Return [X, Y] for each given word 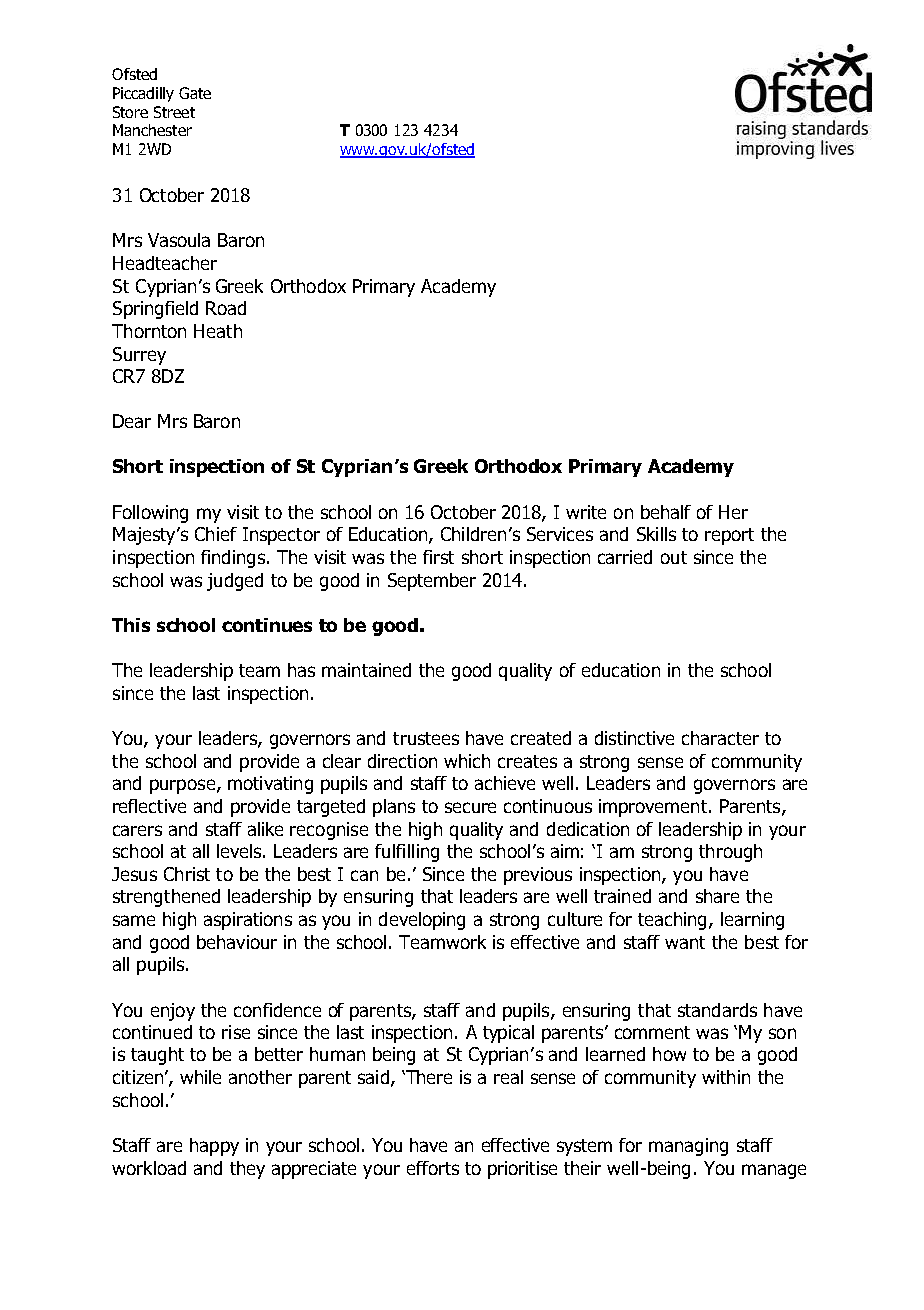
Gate [195, 93]
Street [174, 112]
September [432, 582]
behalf [666, 512]
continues [267, 625]
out [674, 557]
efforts [433, 1168]
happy [214, 1147]
